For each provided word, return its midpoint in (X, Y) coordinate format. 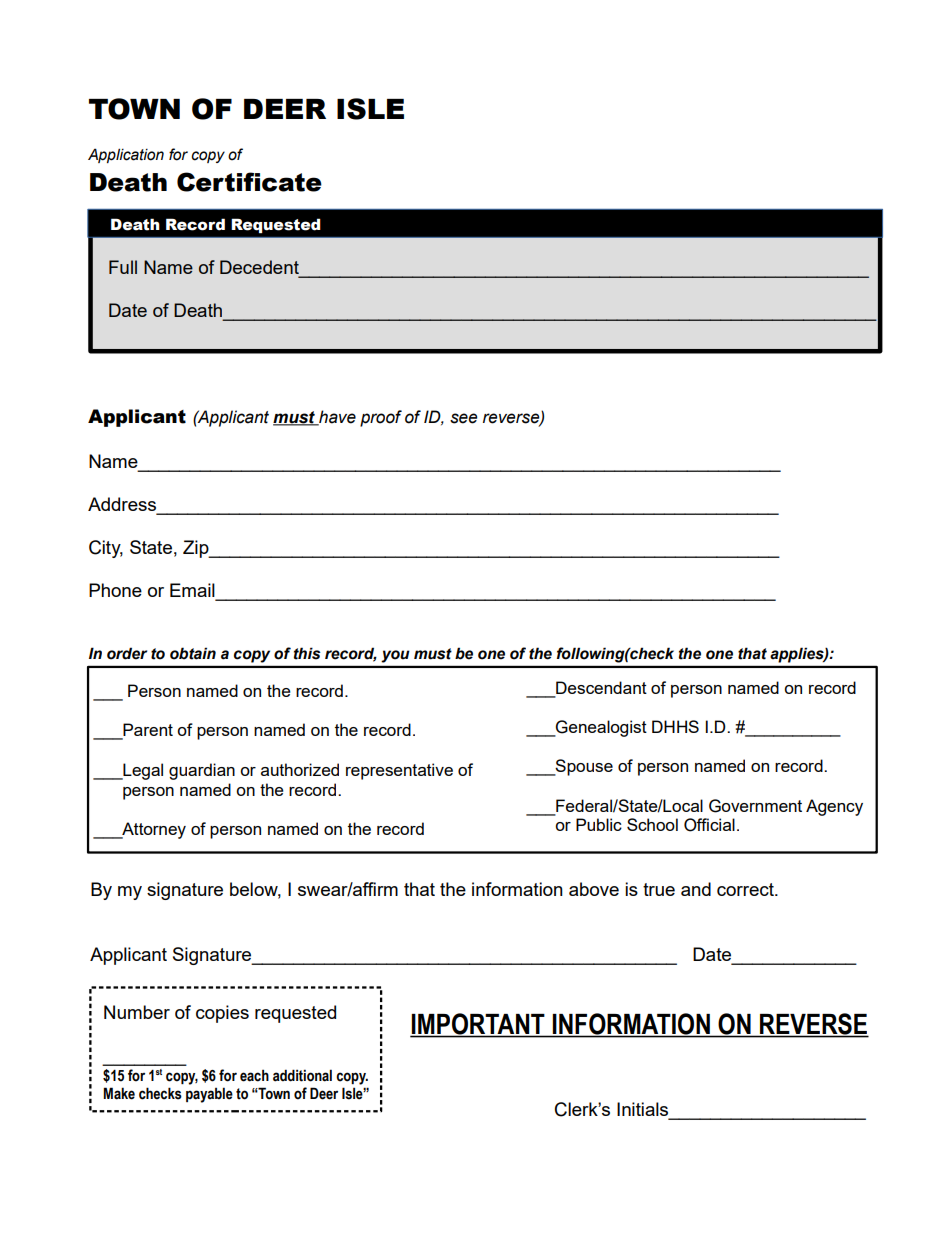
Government (755, 806)
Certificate (249, 182)
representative (399, 771)
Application (126, 155)
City (106, 549)
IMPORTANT (478, 1025)
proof (381, 418)
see (464, 418)
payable (209, 1095)
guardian (202, 771)
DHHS (675, 726)
